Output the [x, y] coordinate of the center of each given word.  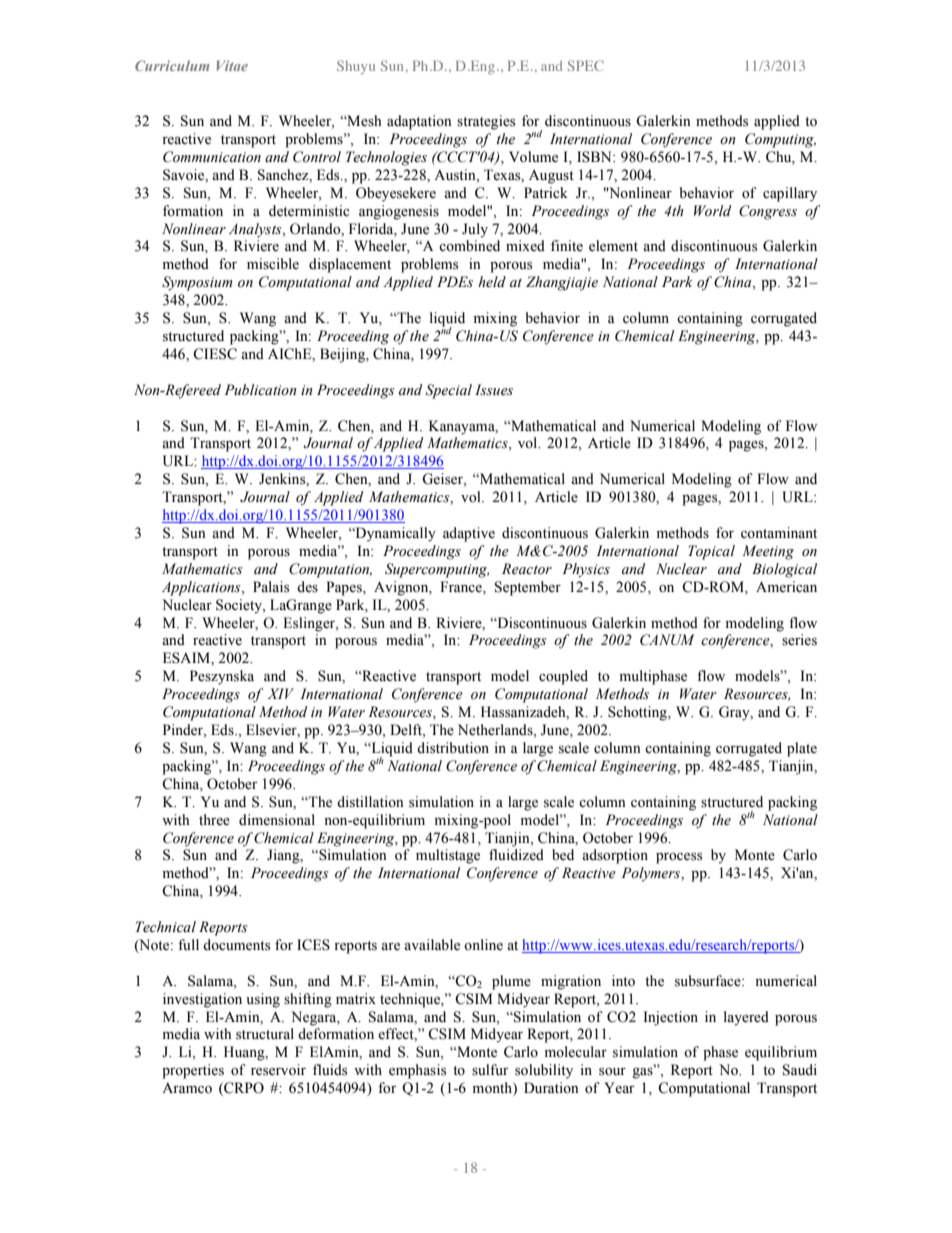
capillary [790, 194]
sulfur [490, 1070]
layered [746, 1018]
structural [265, 1034]
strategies [486, 122]
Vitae [232, 65]
